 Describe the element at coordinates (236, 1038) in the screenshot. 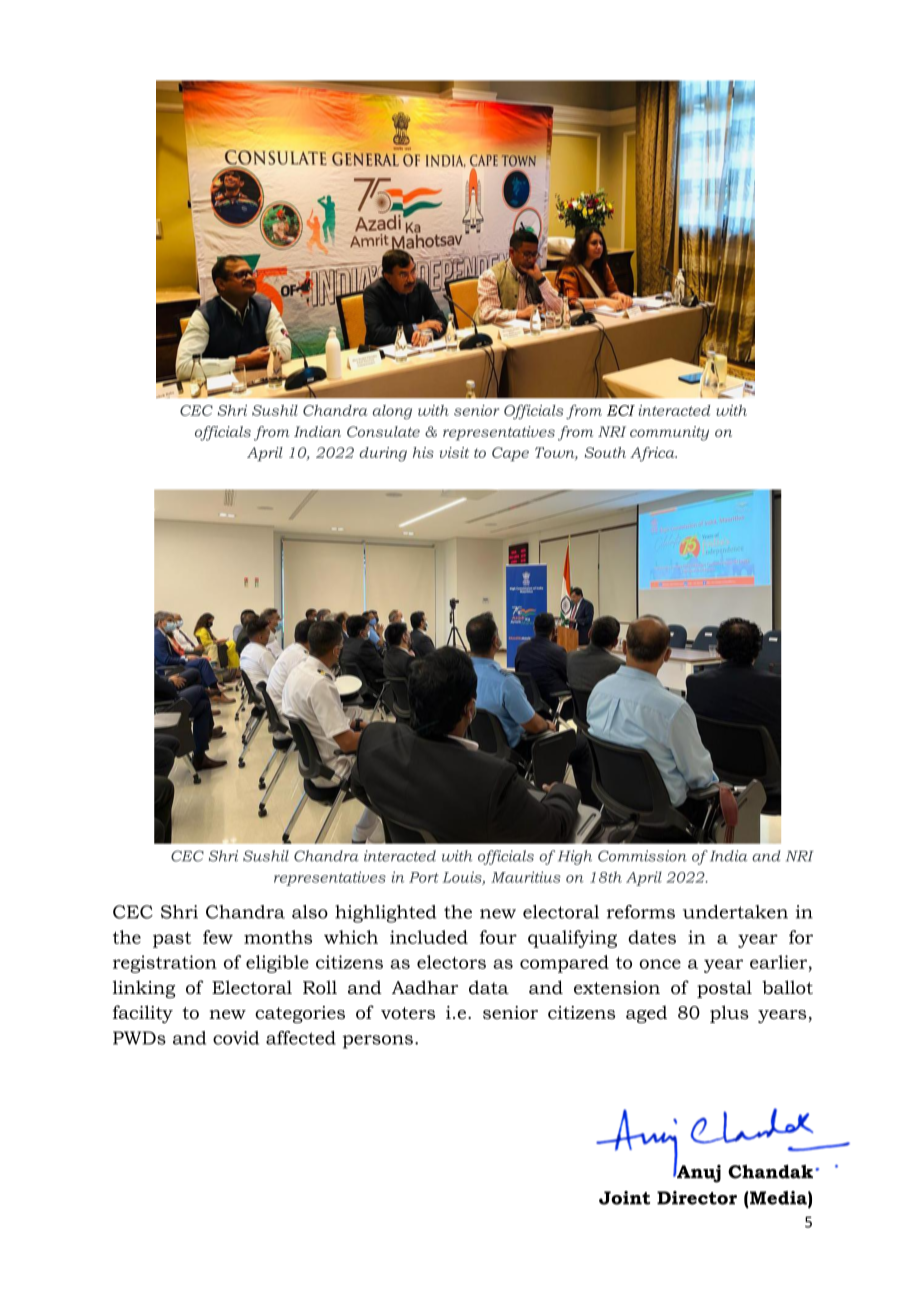

I see `covid` at that location.
